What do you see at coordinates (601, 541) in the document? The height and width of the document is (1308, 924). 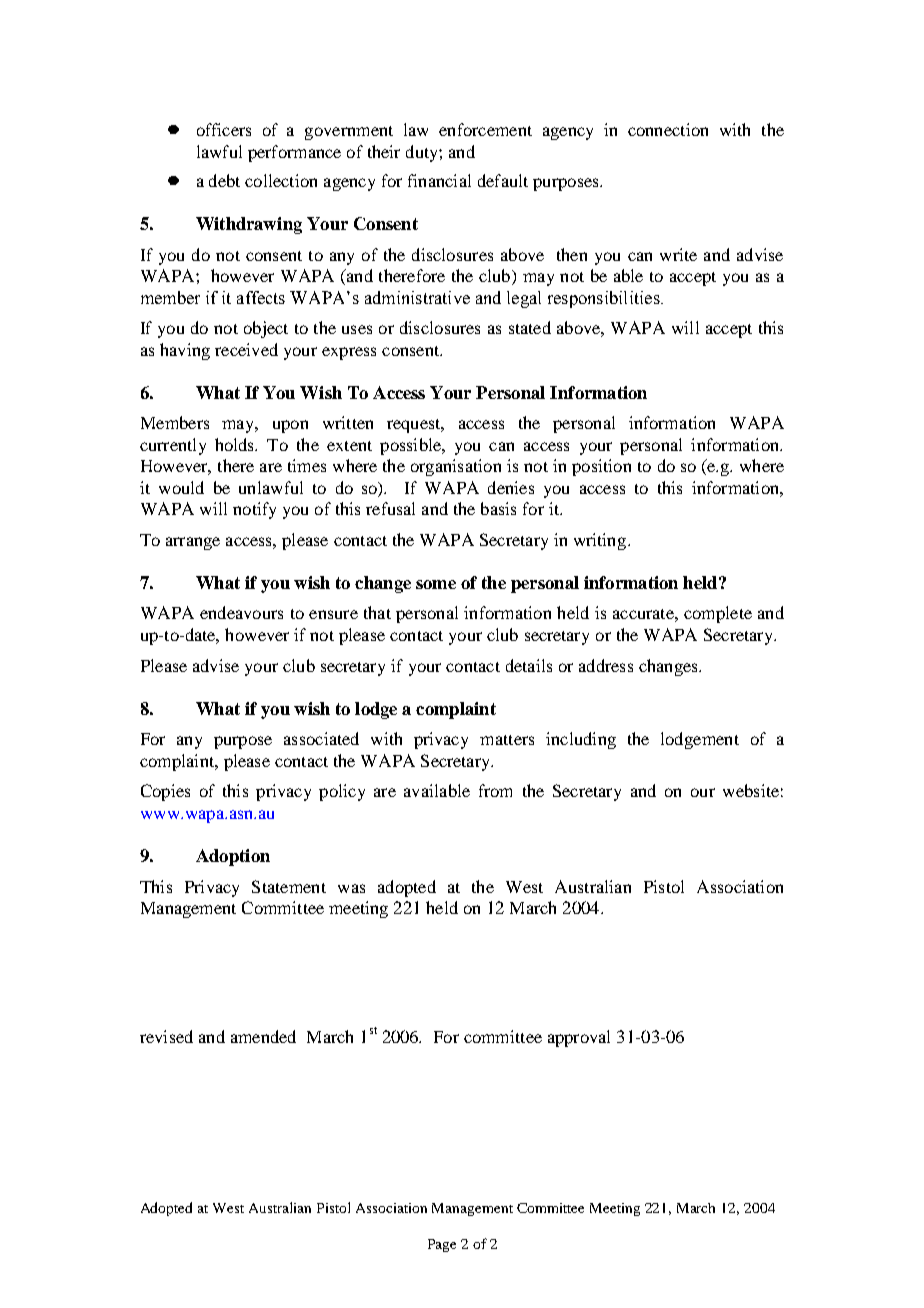 I see `writing` at bounding box center [601, 541].
